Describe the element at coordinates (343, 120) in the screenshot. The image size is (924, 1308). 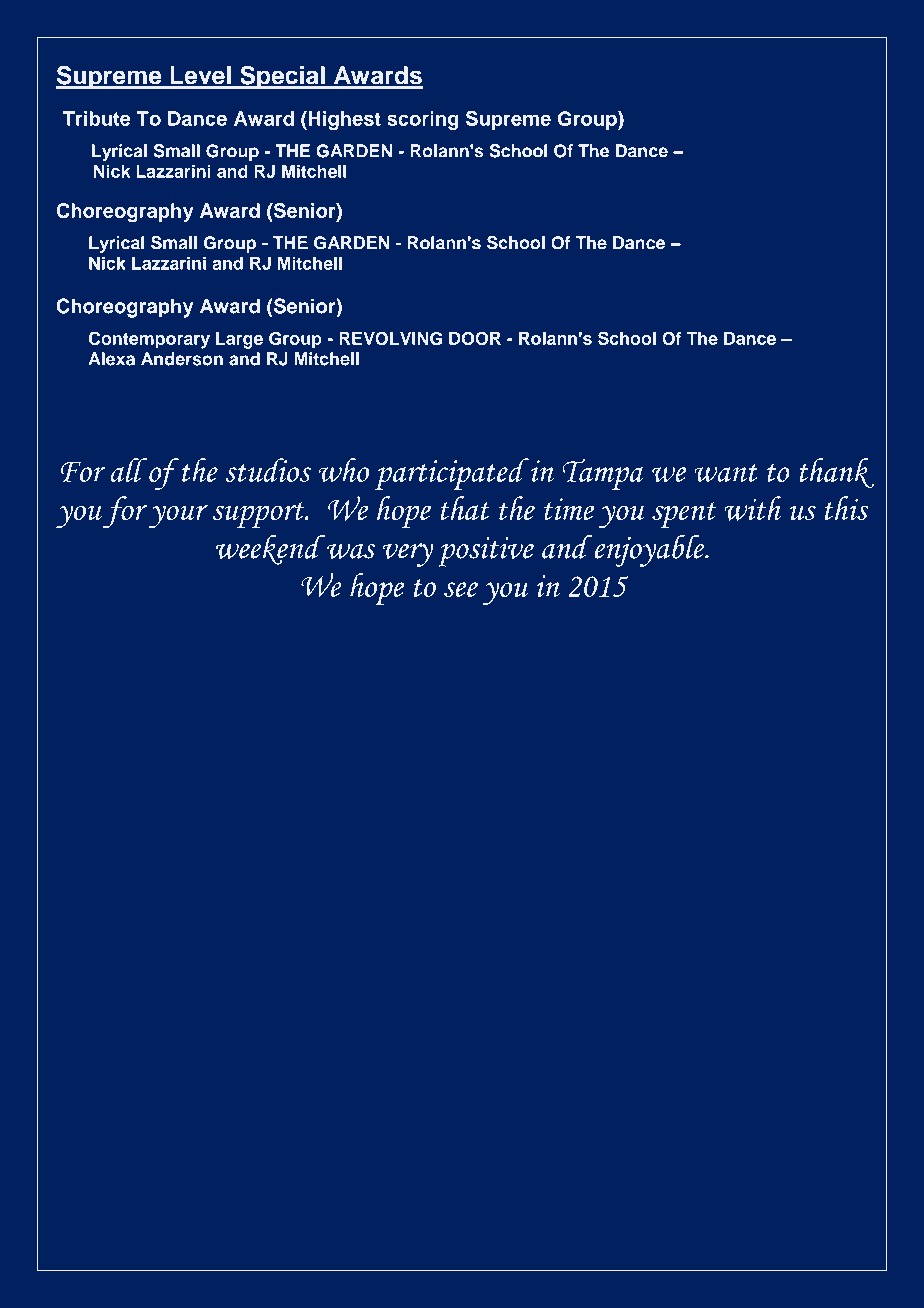
I see `Highest` at that location.
